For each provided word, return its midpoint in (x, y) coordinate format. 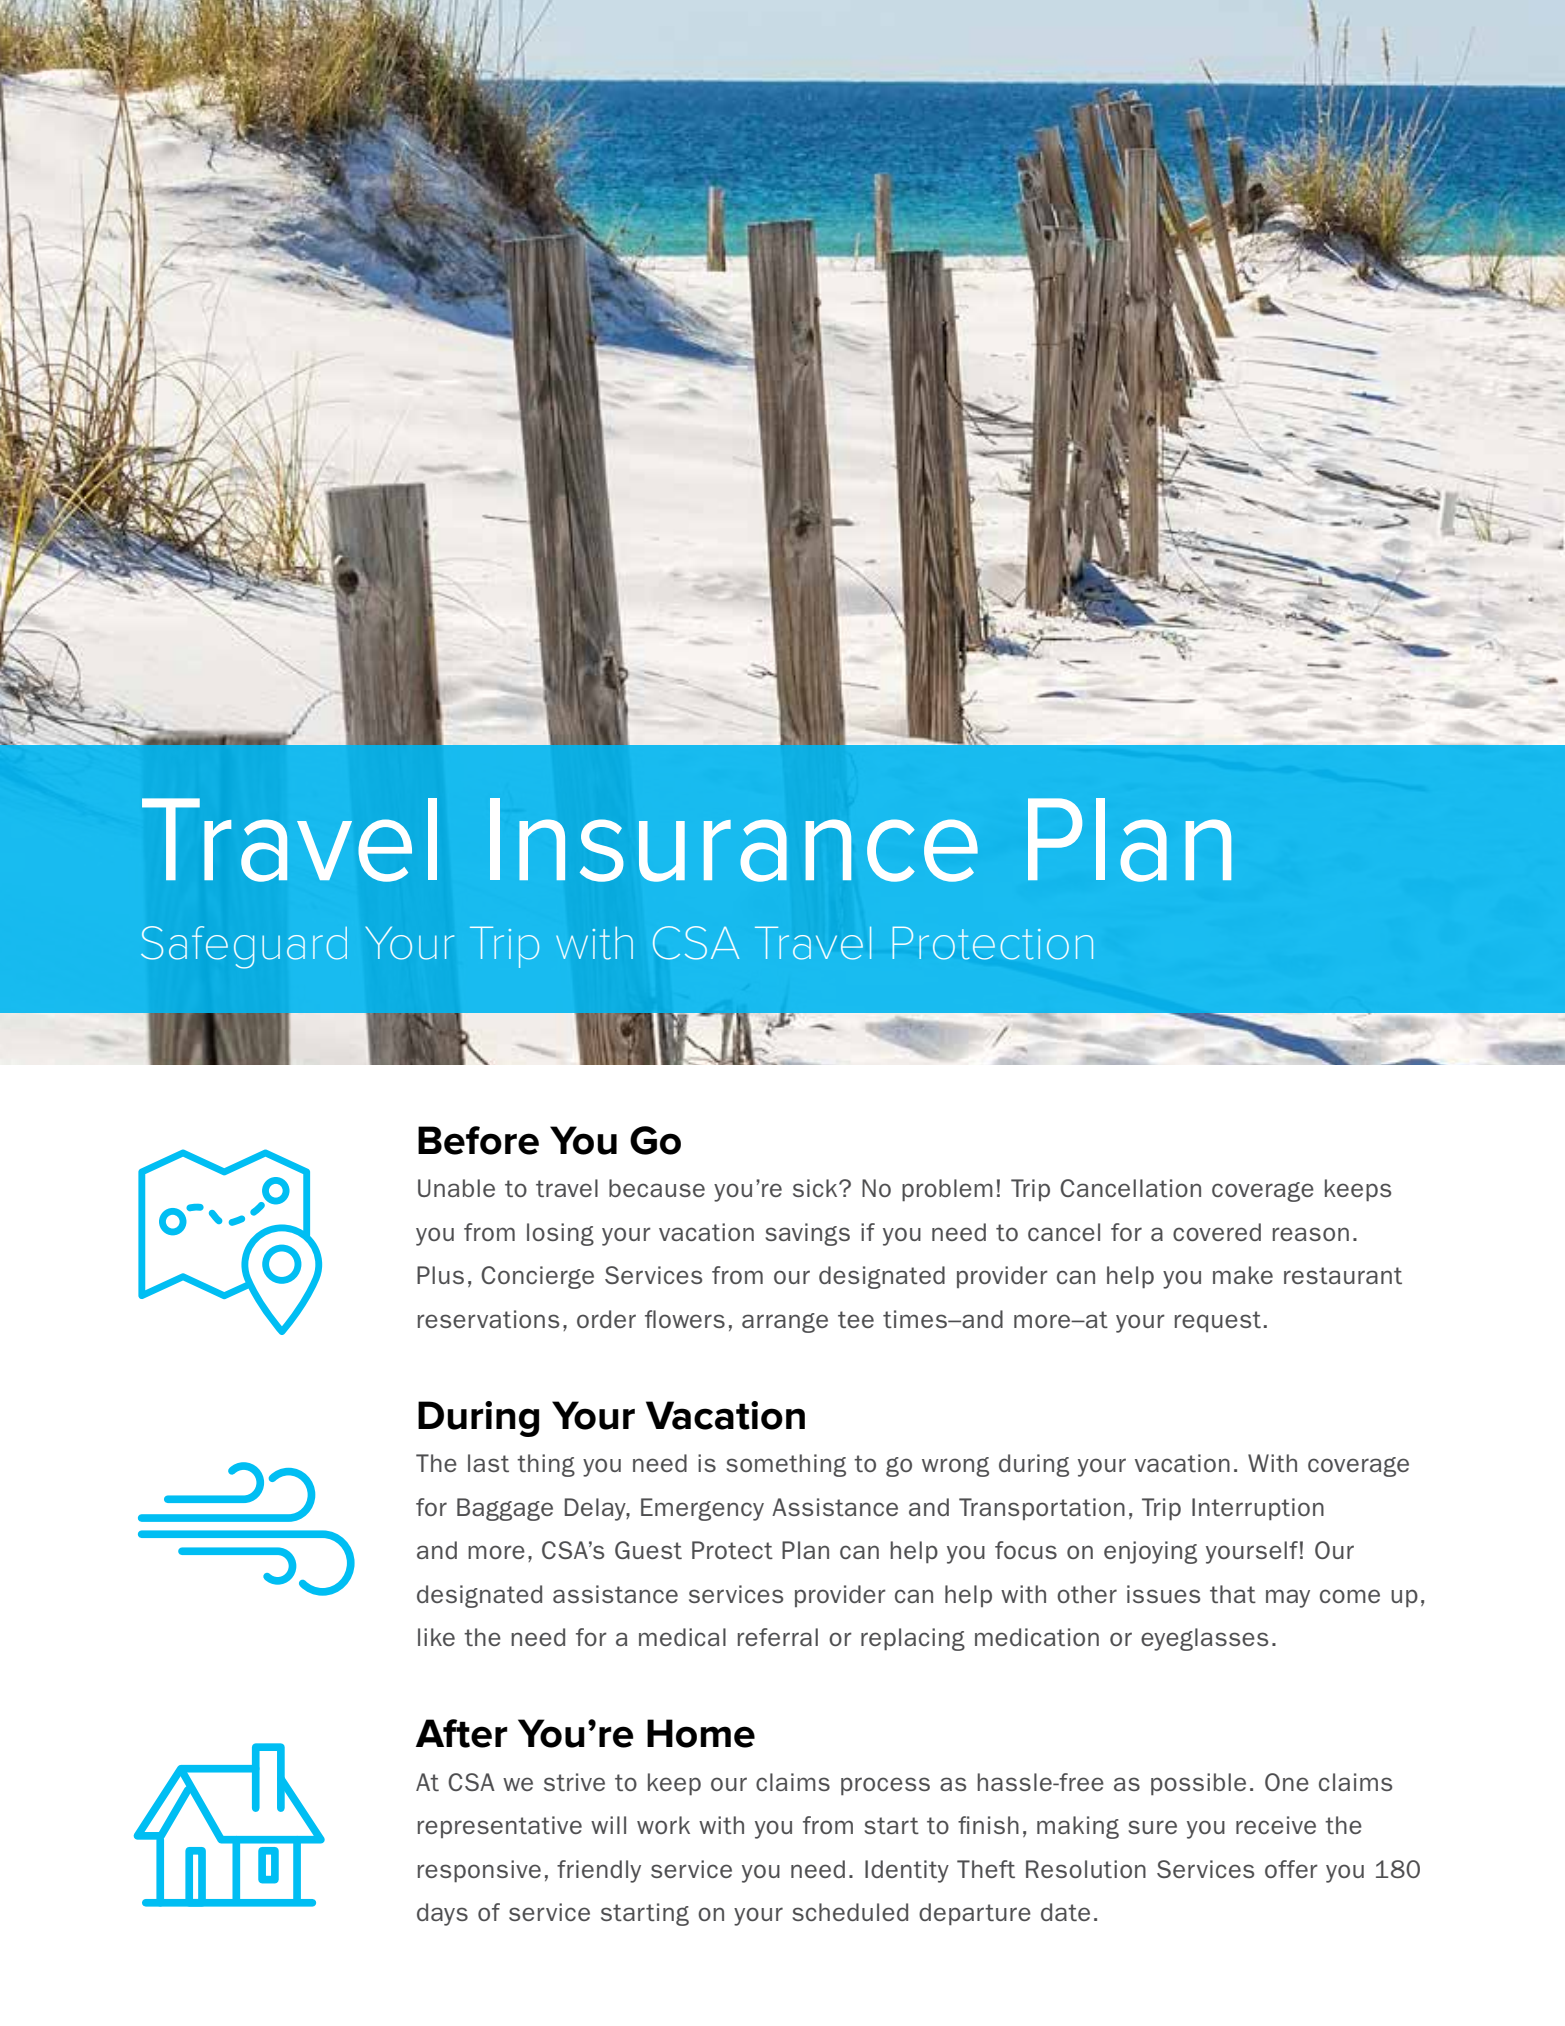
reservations (488, 1319)
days (442, 1914)
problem (947, 1190)
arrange (785, 1323)
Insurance (734, 840)
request (1218, 1321)
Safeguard (244, 947)
